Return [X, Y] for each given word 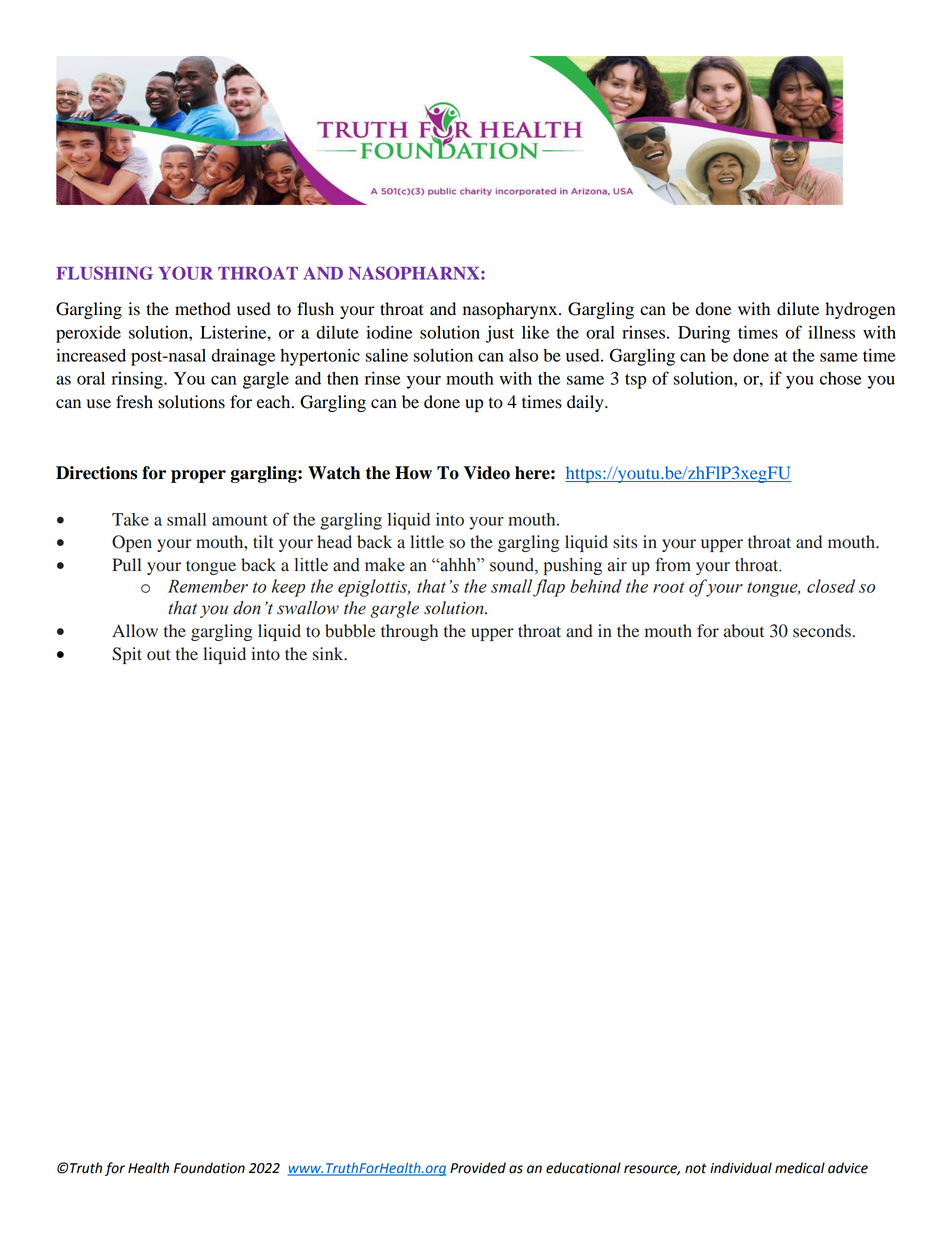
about [744, 631]
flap [549, 588]
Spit [127, 655]
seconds [822, 631]
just [500, 334]
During [704, 334]
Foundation [209, 1168]
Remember [208, 586]
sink [329, 654]
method [203, 309]
